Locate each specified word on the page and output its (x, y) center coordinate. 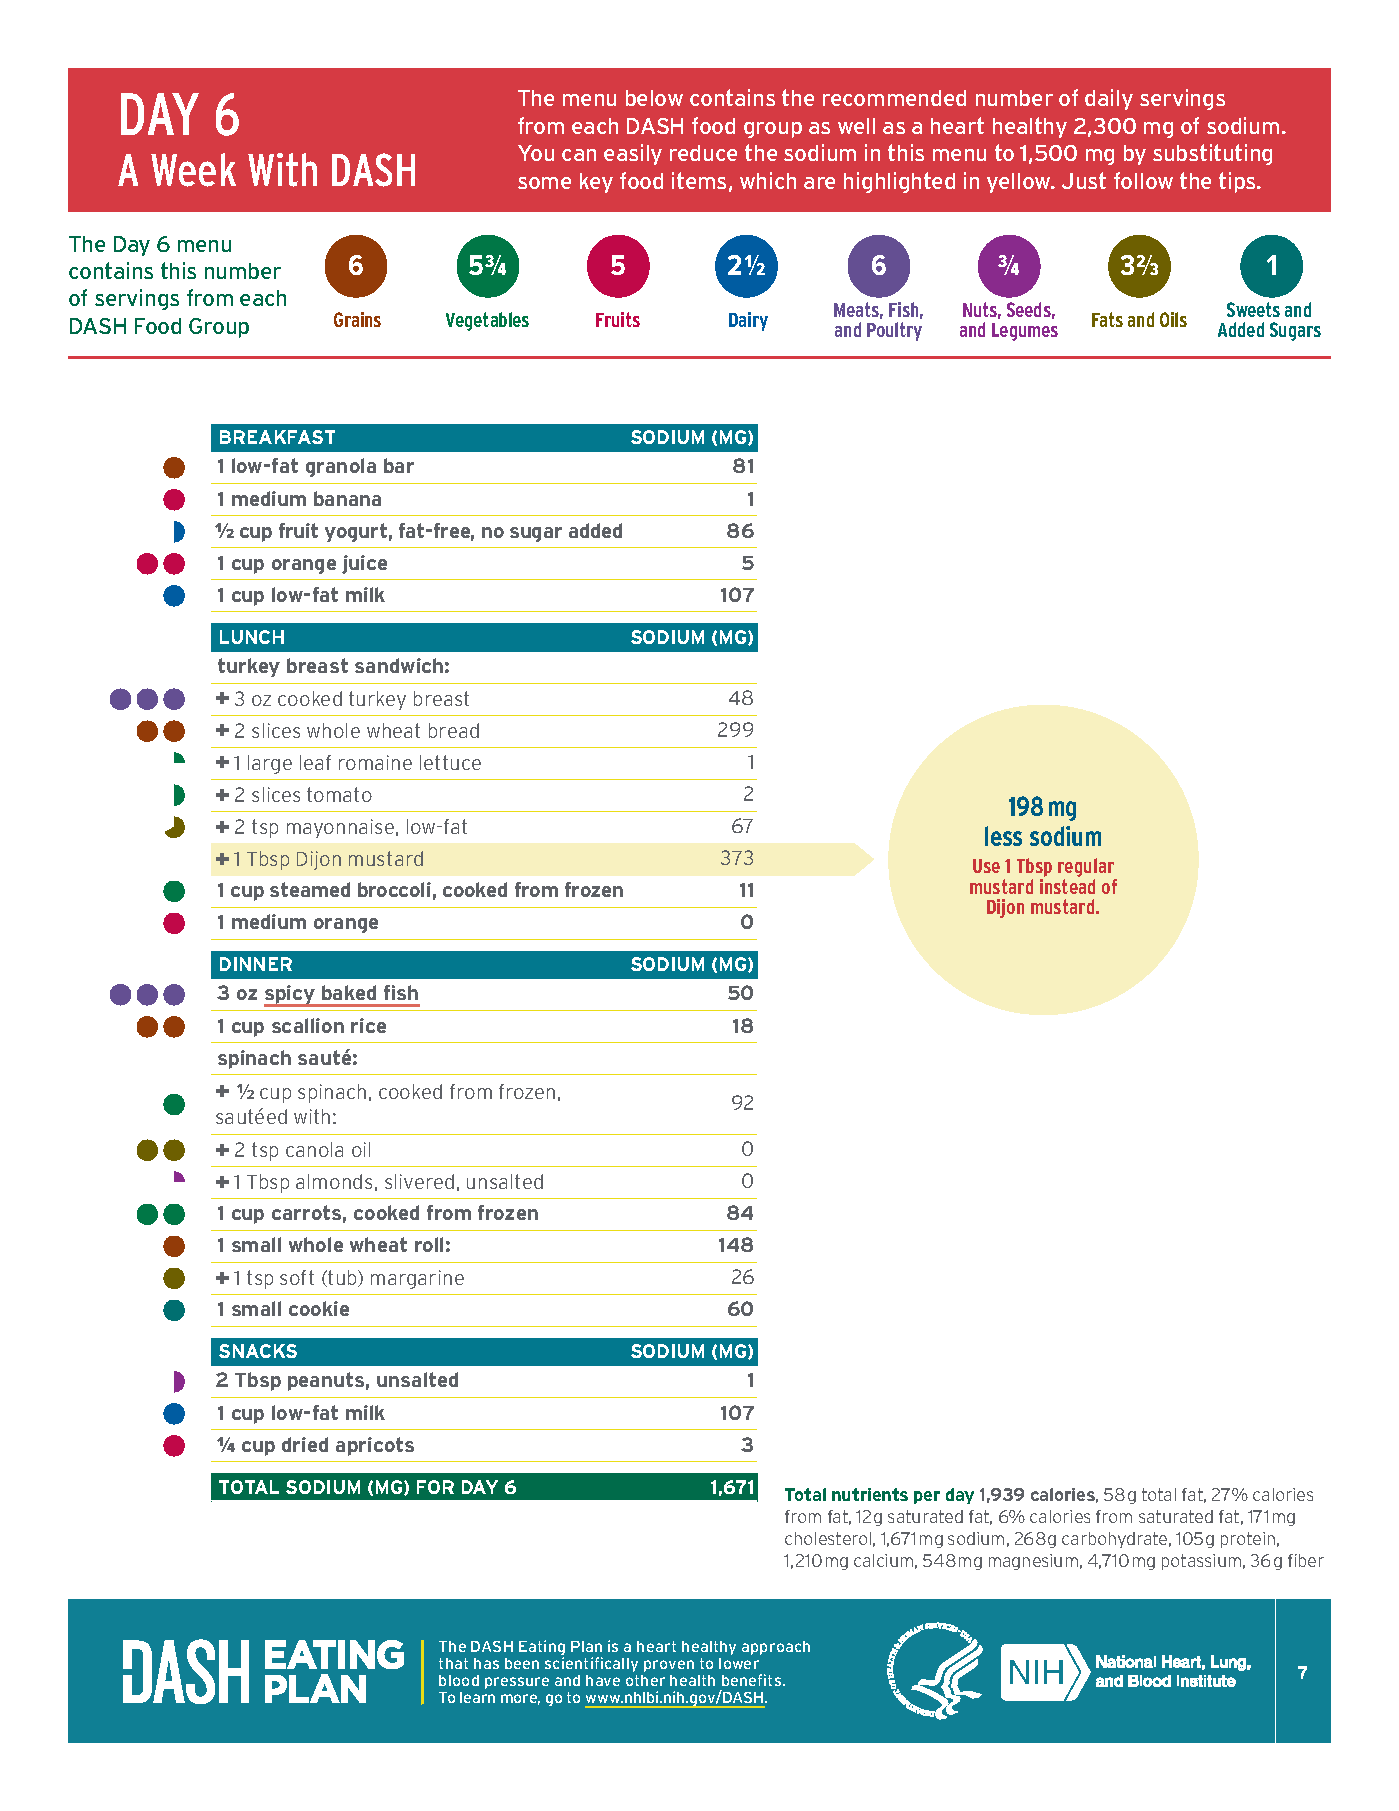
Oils (1173, 319)
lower (739, 1663)
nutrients (870, 1494)
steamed (310, 889)
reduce (703, 153)
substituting (1212, 154)
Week (193, 170)
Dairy (748, 321)
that (453, 1663)
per (927, 1497)
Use (986, 866)
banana (347, 498)
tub (343, 1278)
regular (1087, 869)
